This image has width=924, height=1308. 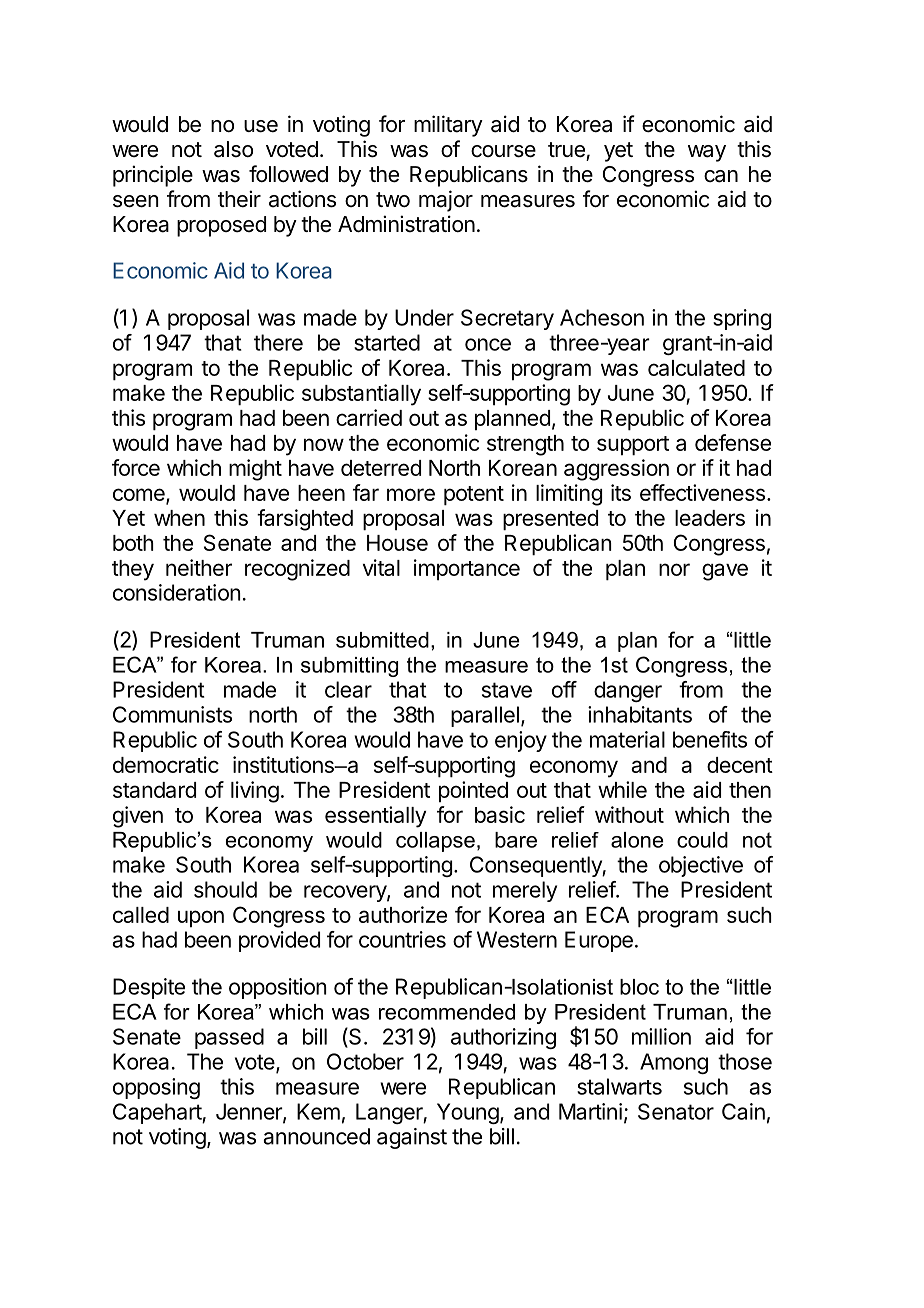 I want to click on Senator, so click(x=676, y=1111).
